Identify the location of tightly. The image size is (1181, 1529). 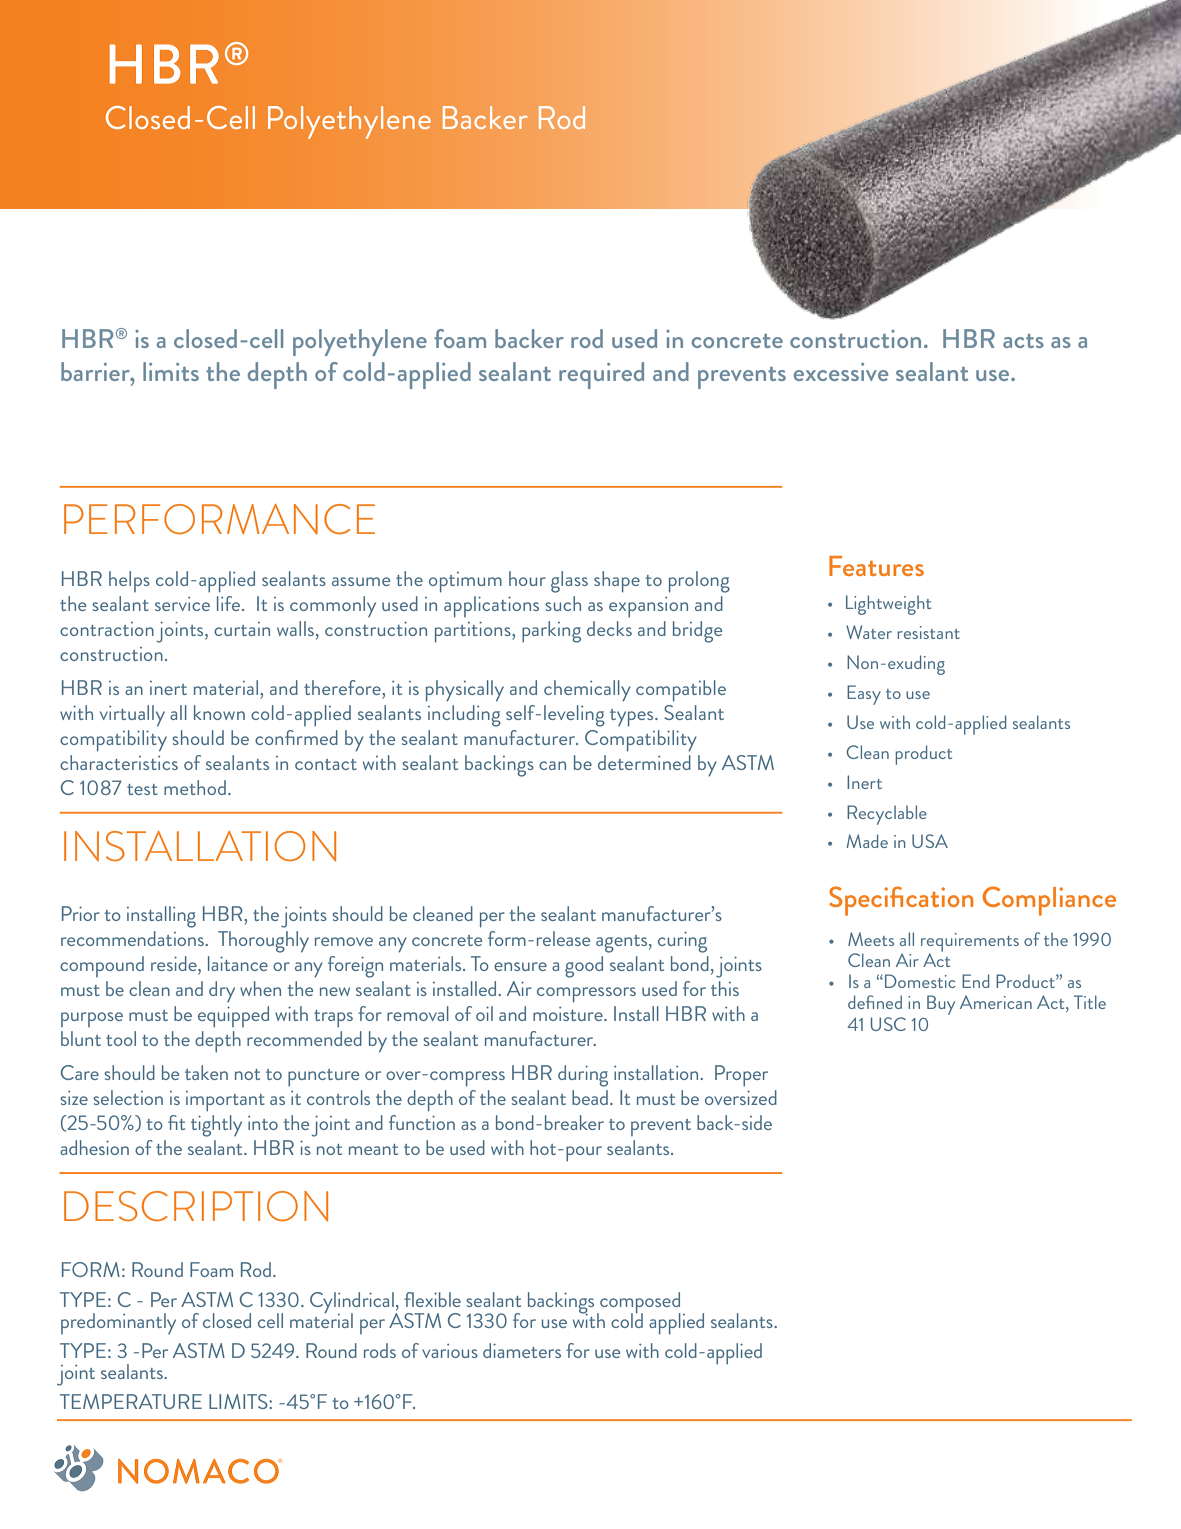
(216, 1126).
